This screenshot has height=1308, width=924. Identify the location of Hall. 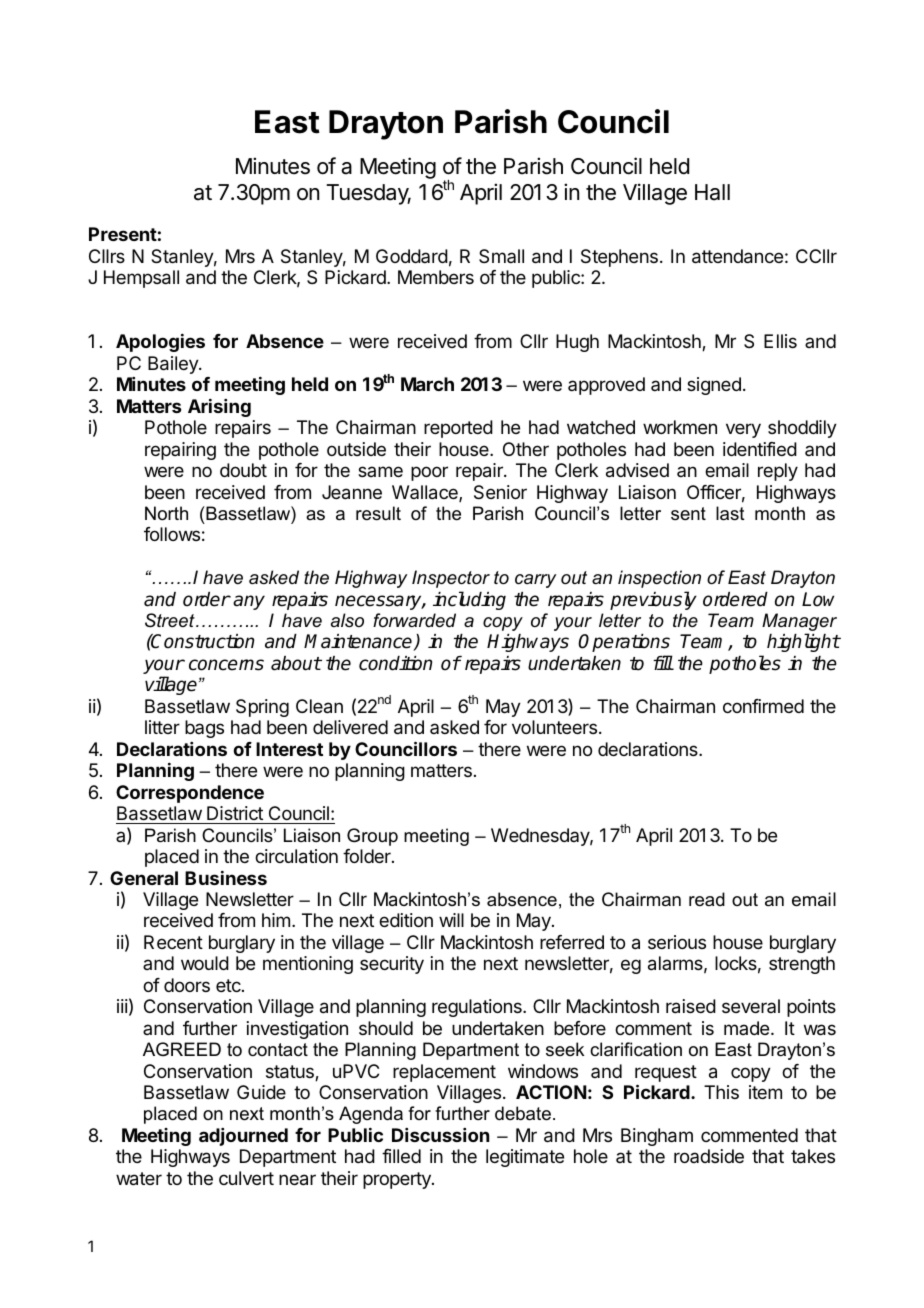
(712, 192).
